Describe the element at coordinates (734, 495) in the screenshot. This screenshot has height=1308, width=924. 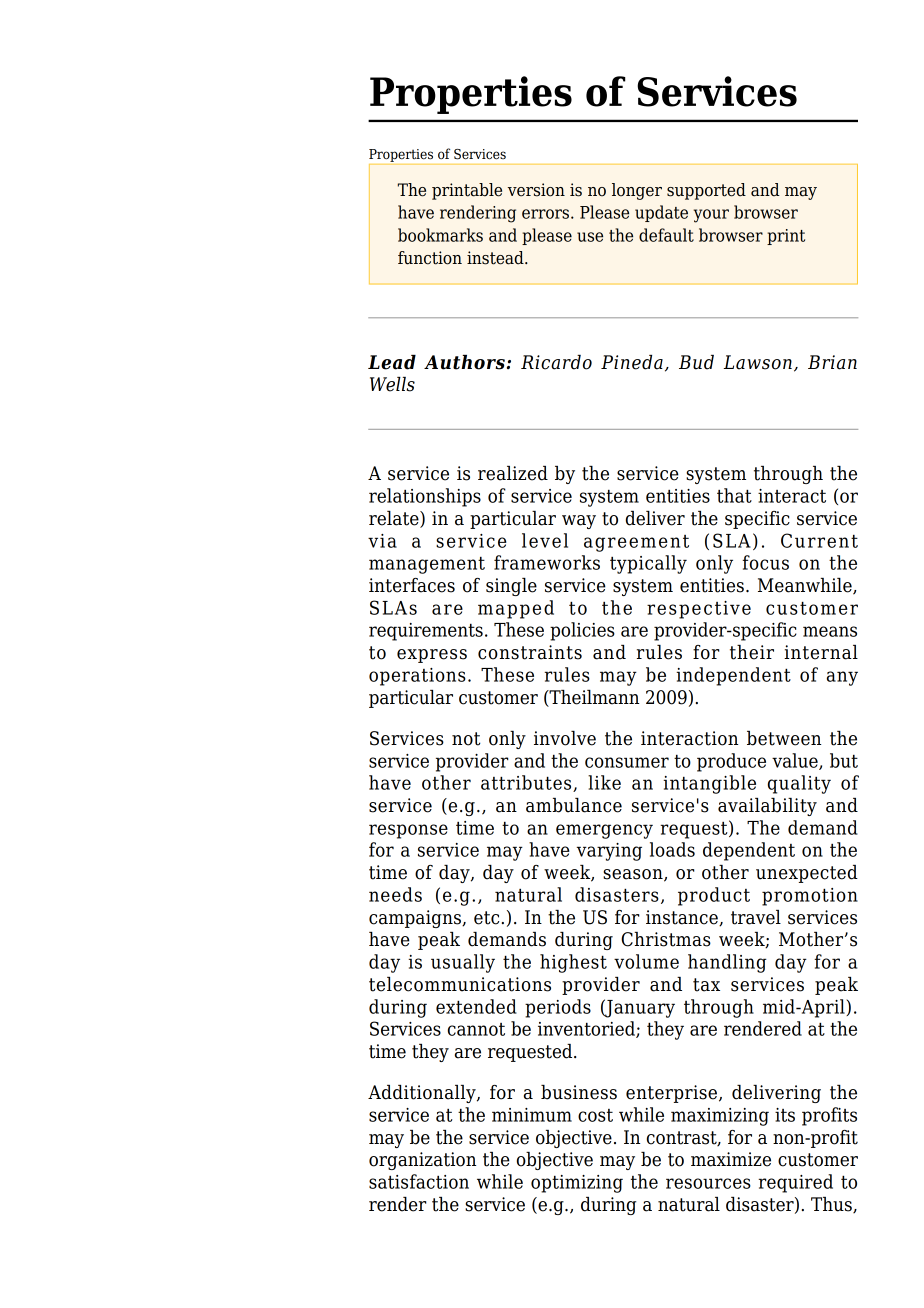
I see `that` at that location.
